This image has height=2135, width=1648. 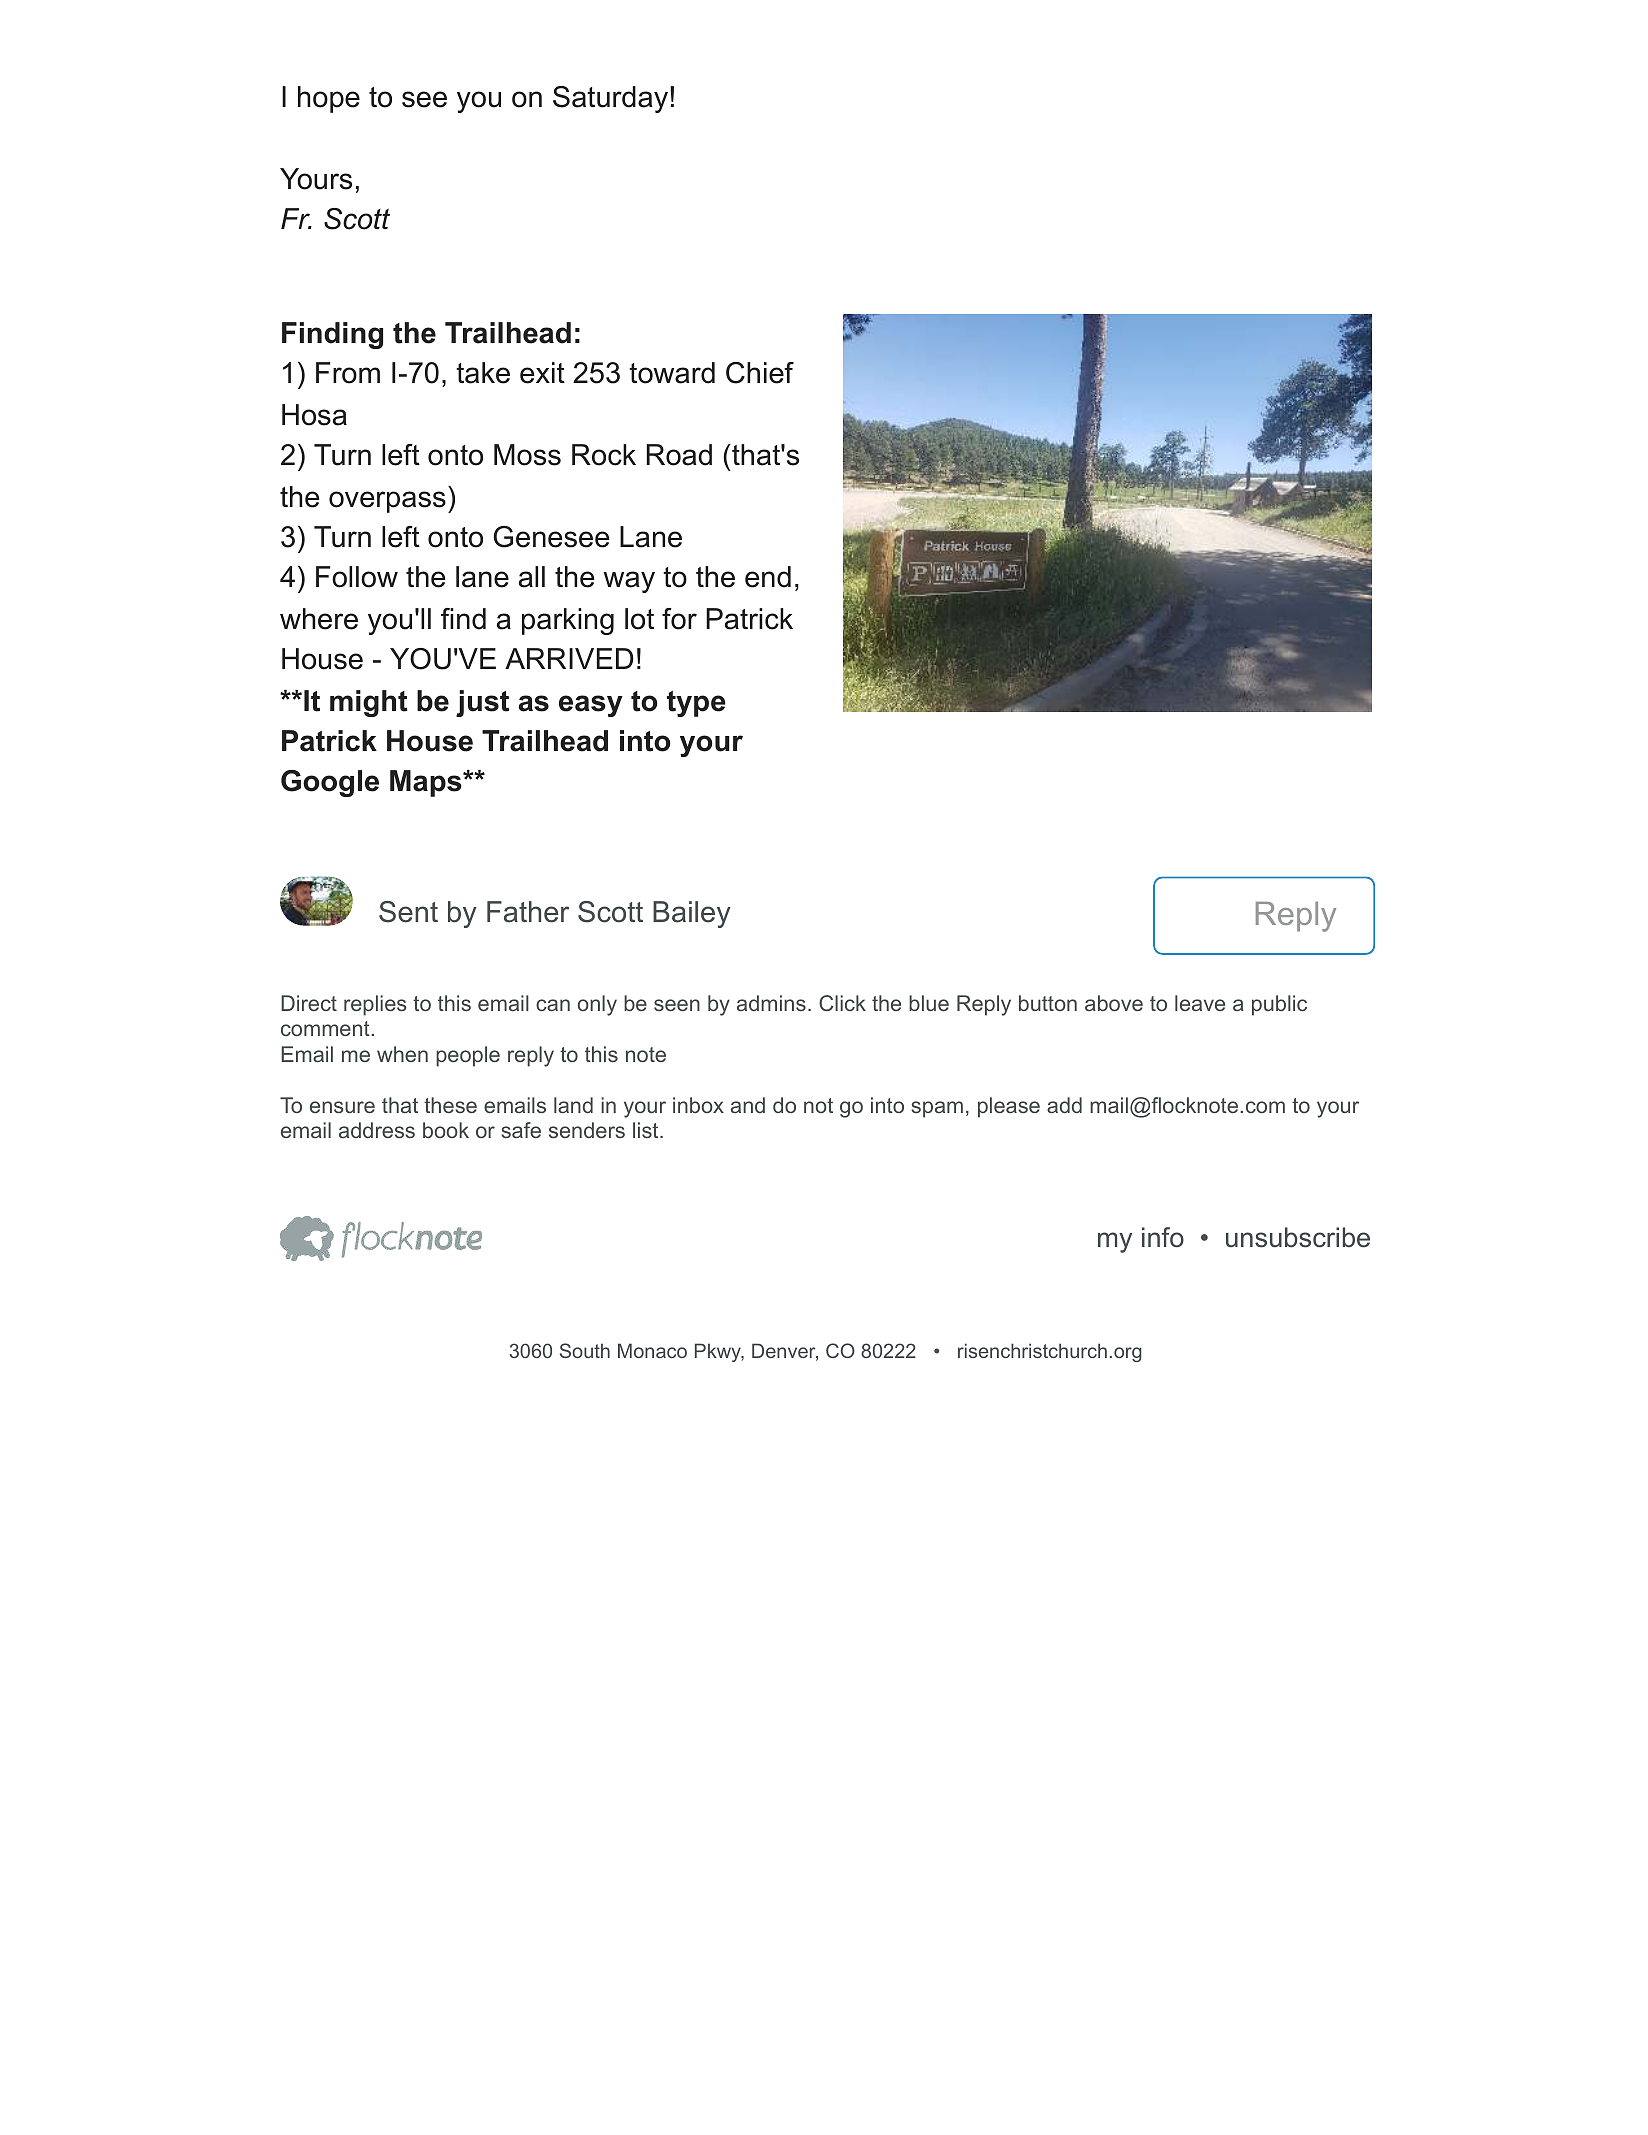 I want to click on info, so click(x=1163, y=1237).
